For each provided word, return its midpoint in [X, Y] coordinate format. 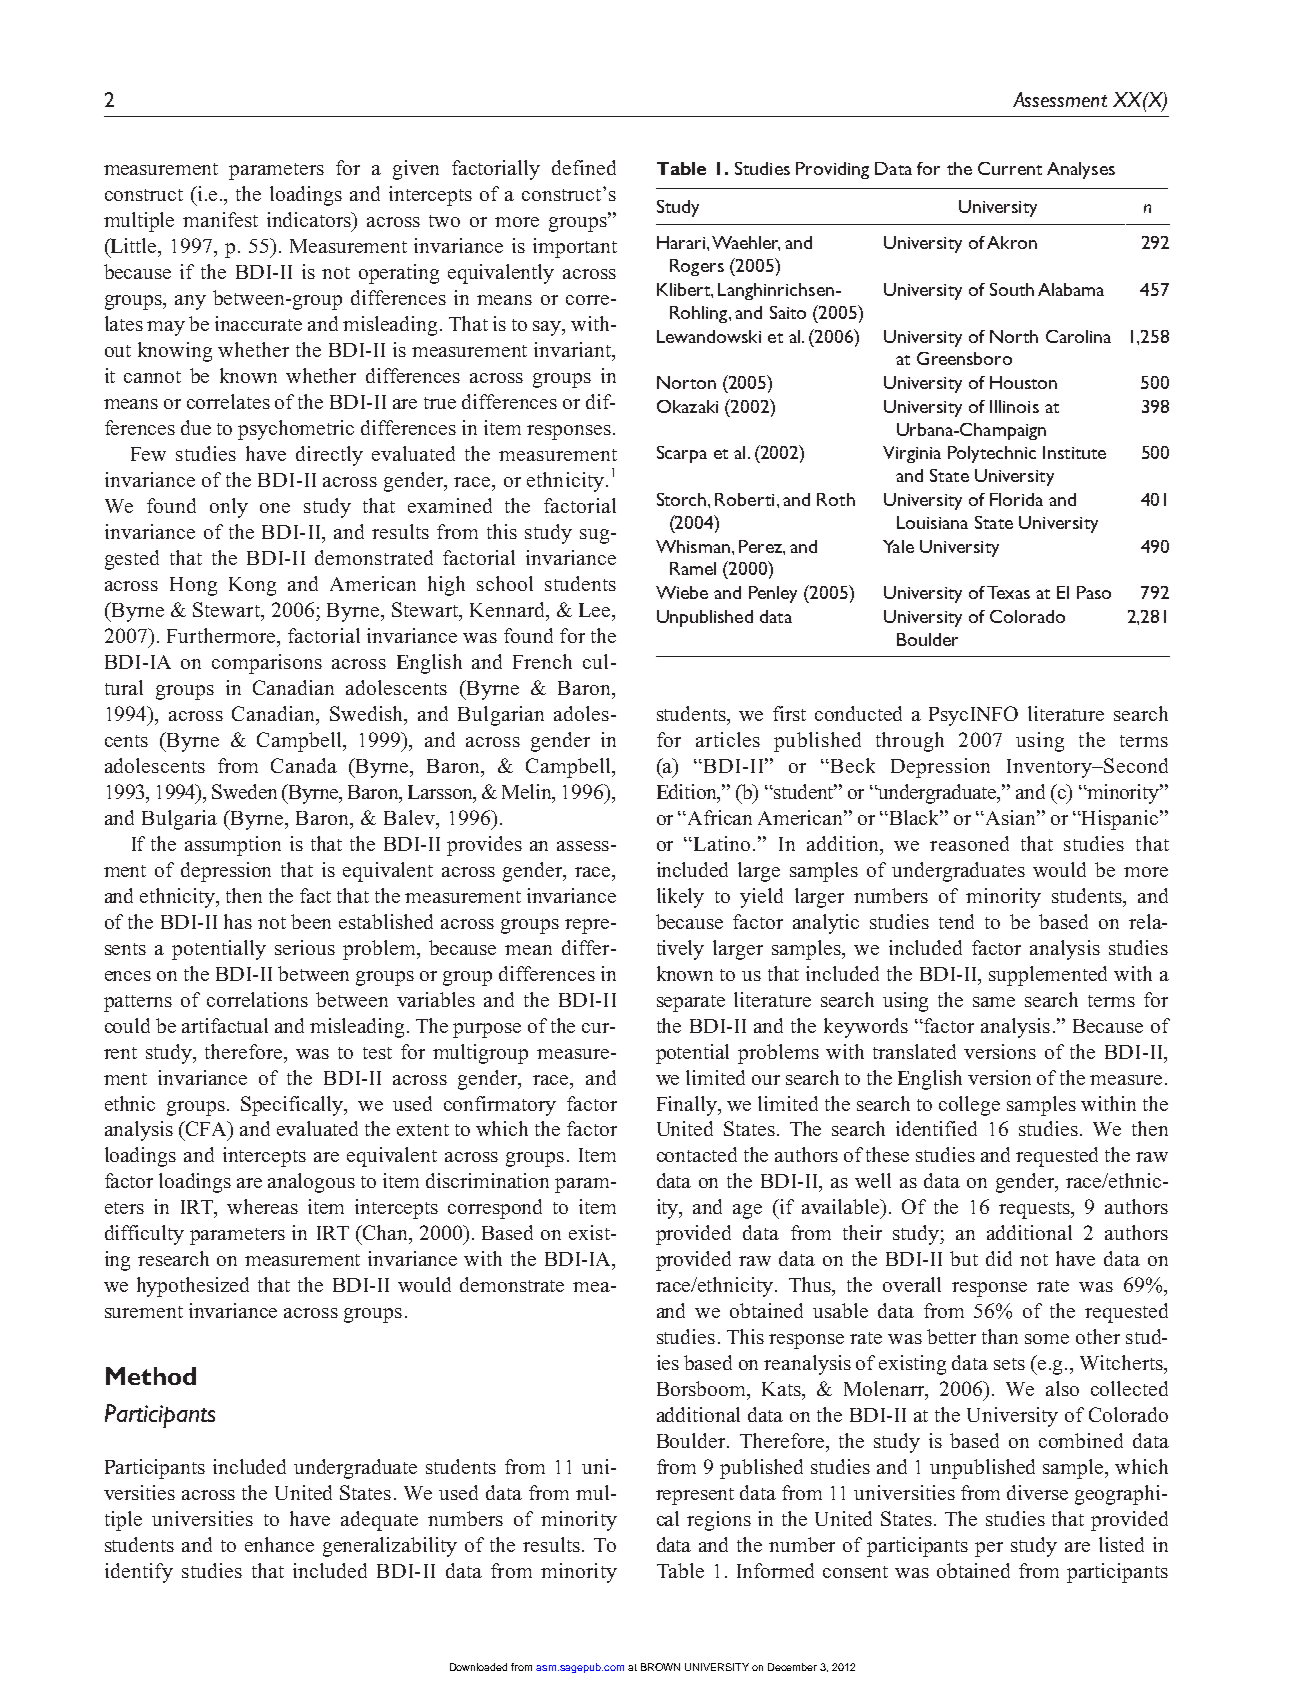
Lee [596, 610]
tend [956, 921]
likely [680, 898]
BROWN [660, 1667]
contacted [697, 1154]
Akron [1012, 242]
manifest [220, 219]
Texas [1008, 592]
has [238, 921]
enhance [279, 1544]
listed [1121, 1544]
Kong [252, 586]
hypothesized [193, 1287]
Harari [682, 242]
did [999, 1258]
